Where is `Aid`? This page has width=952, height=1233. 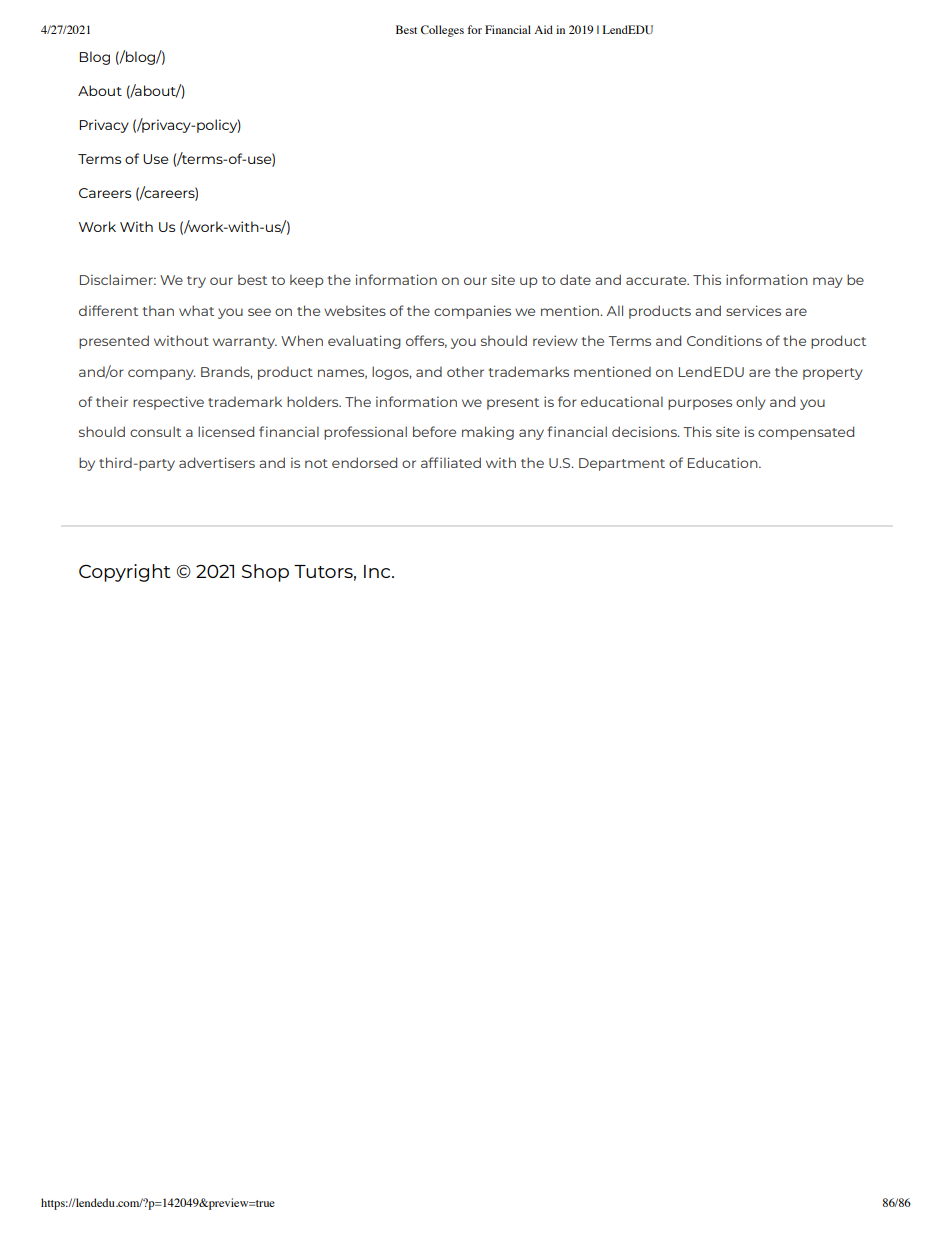 Aid is located at coordinates (543, 29).
